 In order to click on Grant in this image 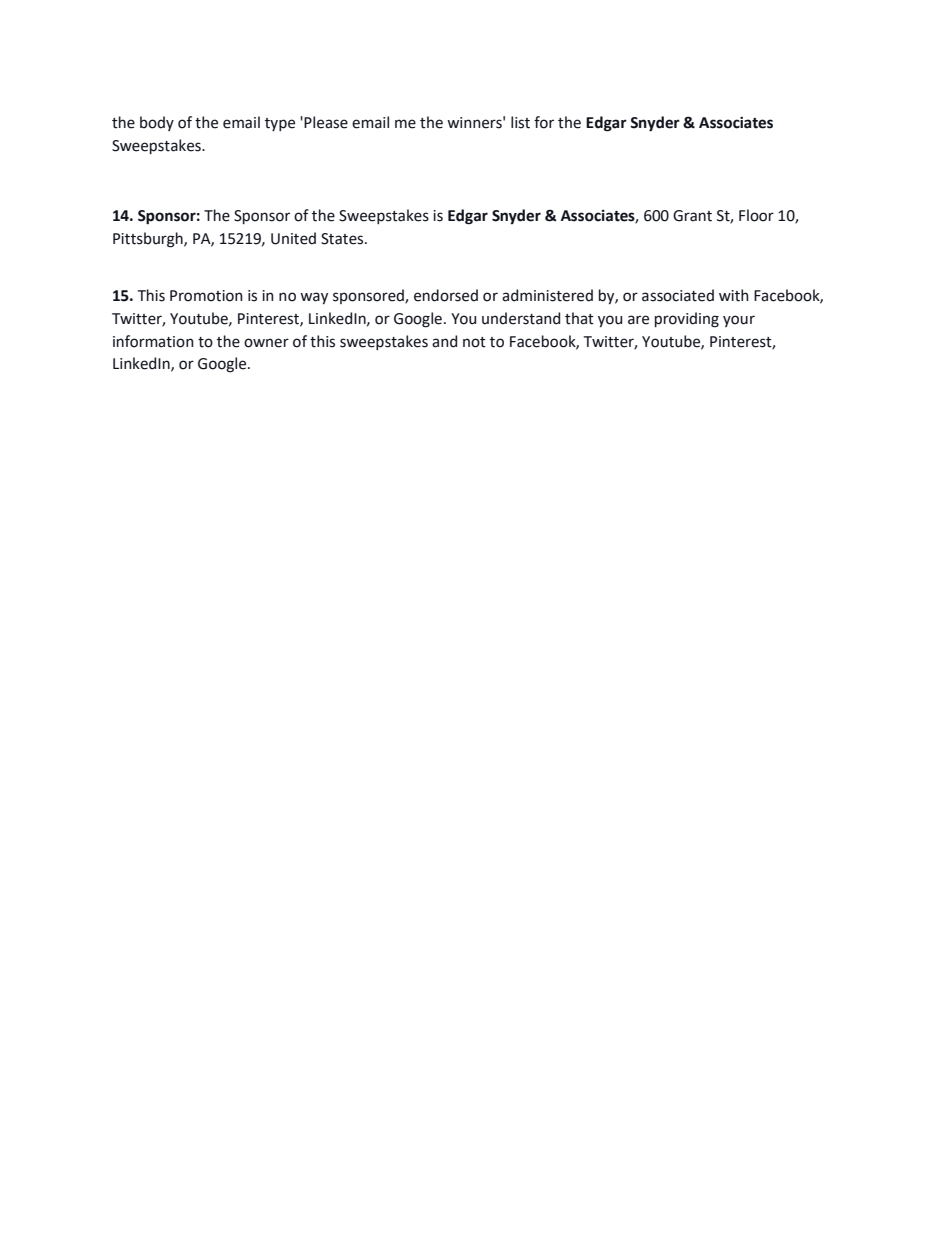, I will do `click(692, 216)`.
